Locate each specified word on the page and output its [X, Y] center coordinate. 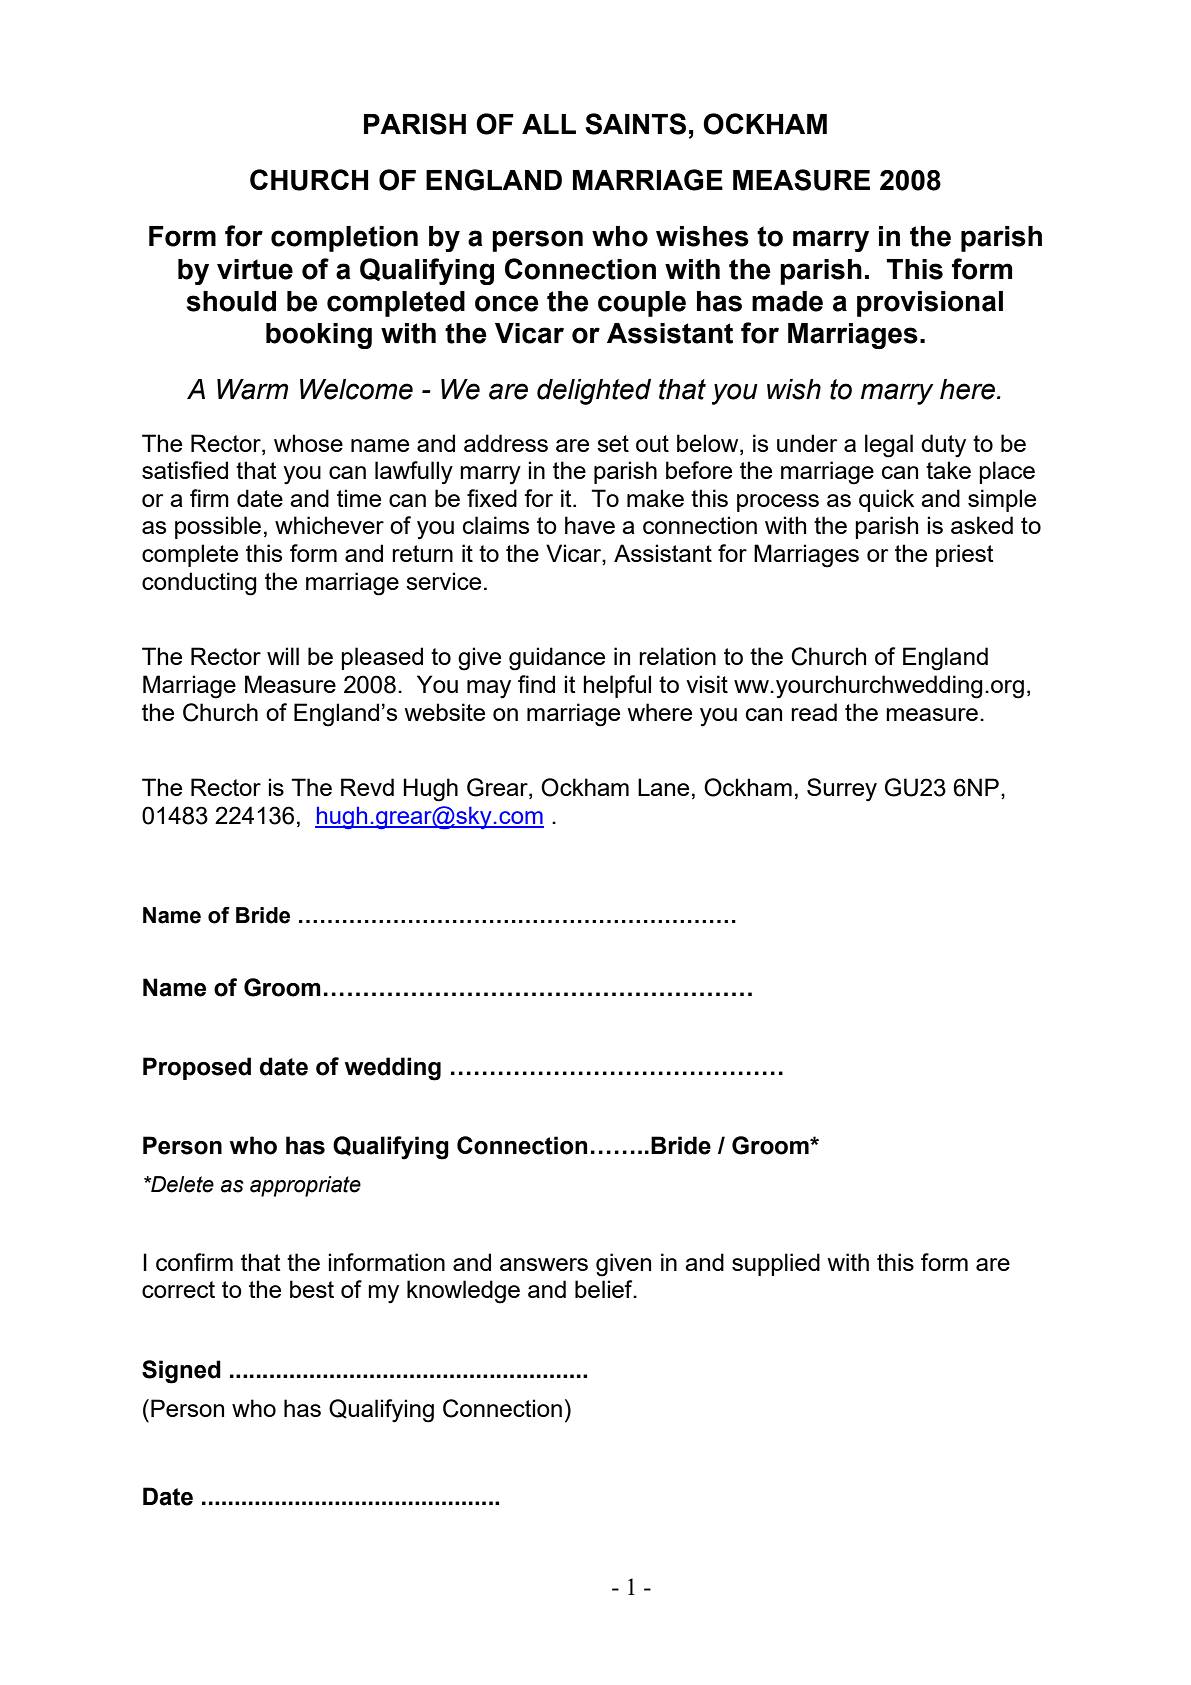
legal [889, 446]
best [312, 1289]
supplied [776, 1264]
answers [544, 1264]
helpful [617, 686]
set [613, 443]
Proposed [197, 1068]
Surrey [842, 790]
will [283, 656]
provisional [930, 304]
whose [308, 443]
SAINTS [635, 124]
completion [344, 239]
